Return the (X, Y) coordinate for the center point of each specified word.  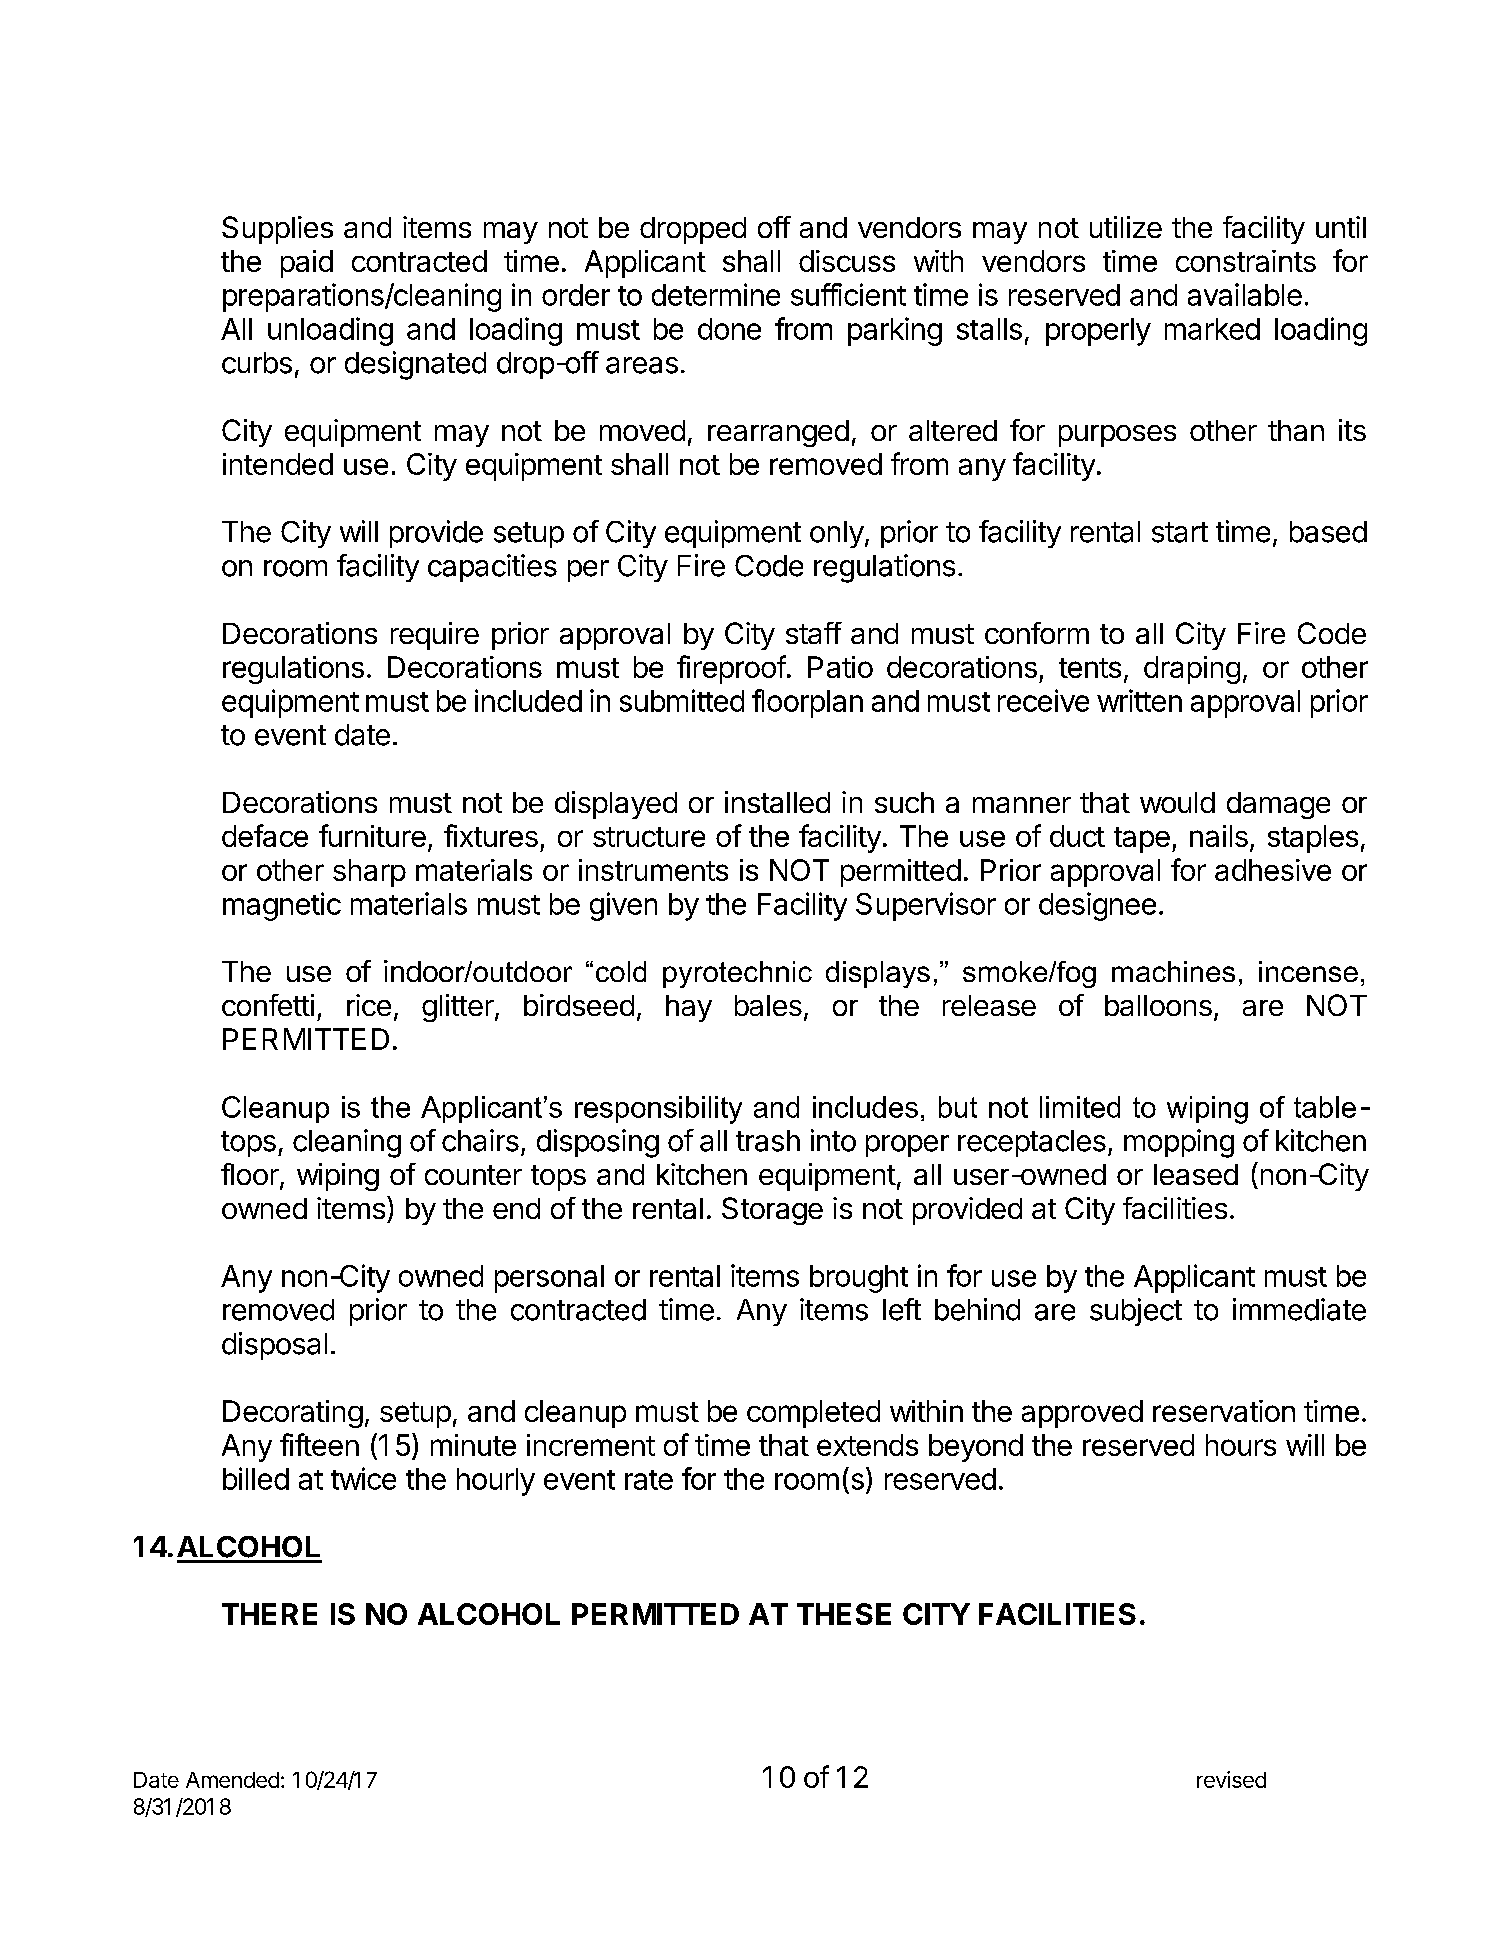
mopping (1179, 1143)
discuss (847, 261)
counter (473, 1175)
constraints (1246, 261)
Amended (232, 1780)
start (1180, 532)
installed (777, 802)
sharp (369, 873)
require (435, 636)
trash (768, 1141)
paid (307, 264)
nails (1219, 836)
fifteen (319, 1444)
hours (1241, 1445)
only (837, 534)
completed (813, 1414)
